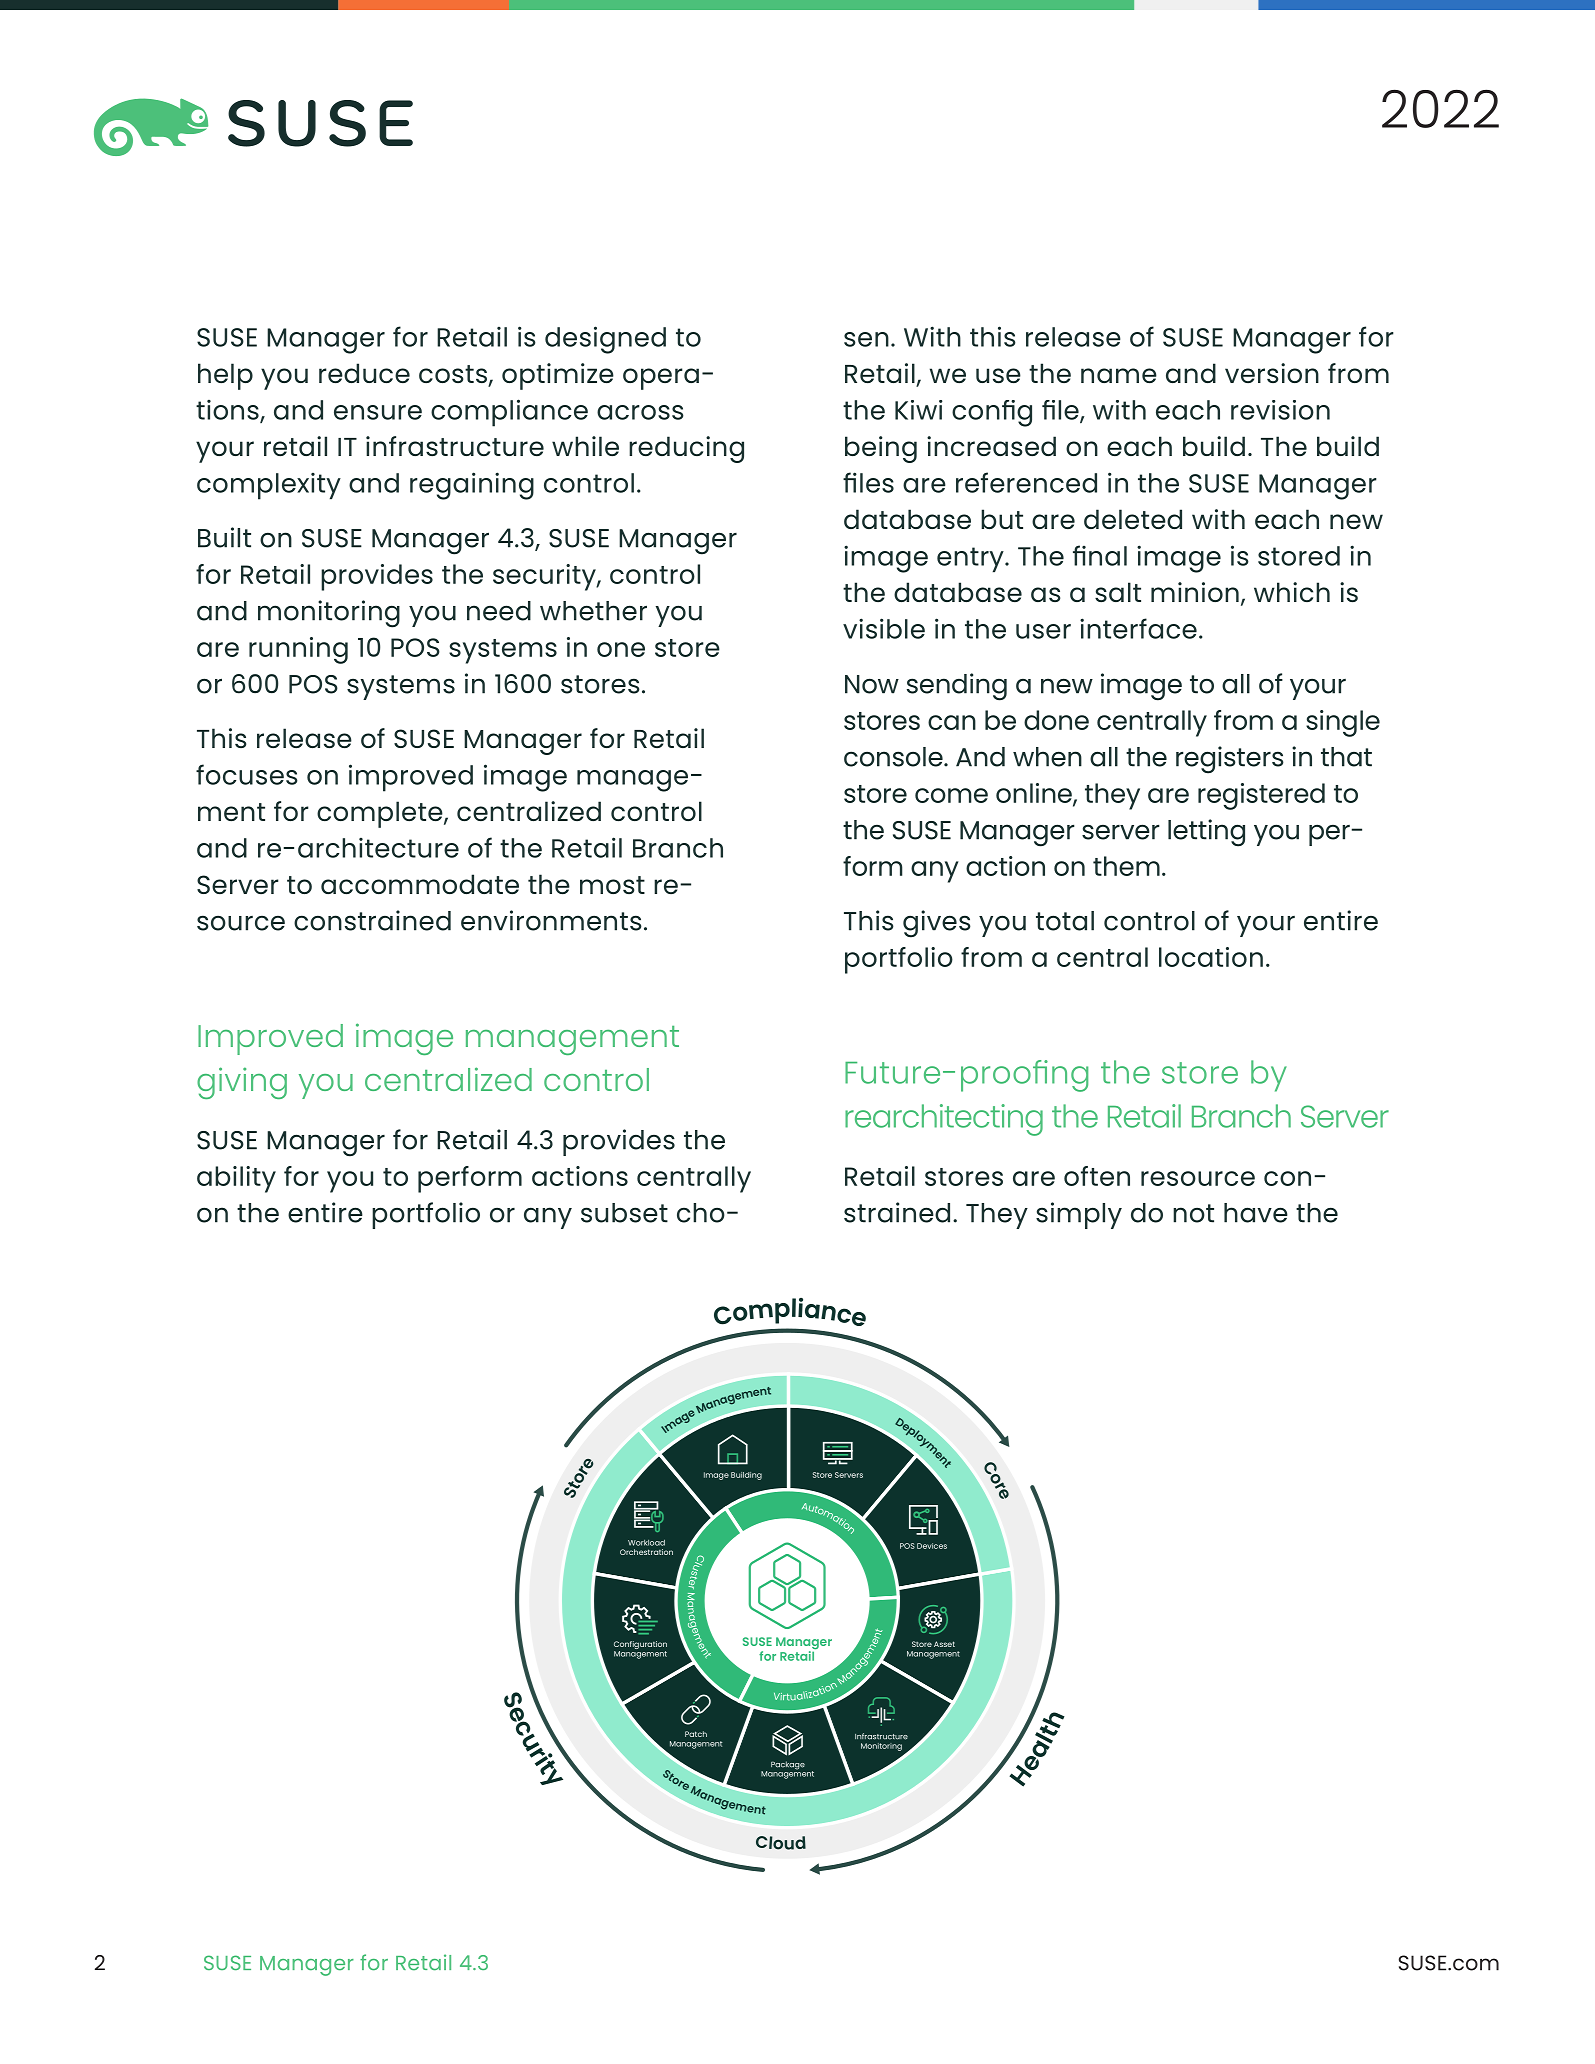 The image size is (1595, 2064). I want to click on not, so click(1193, 1213).
